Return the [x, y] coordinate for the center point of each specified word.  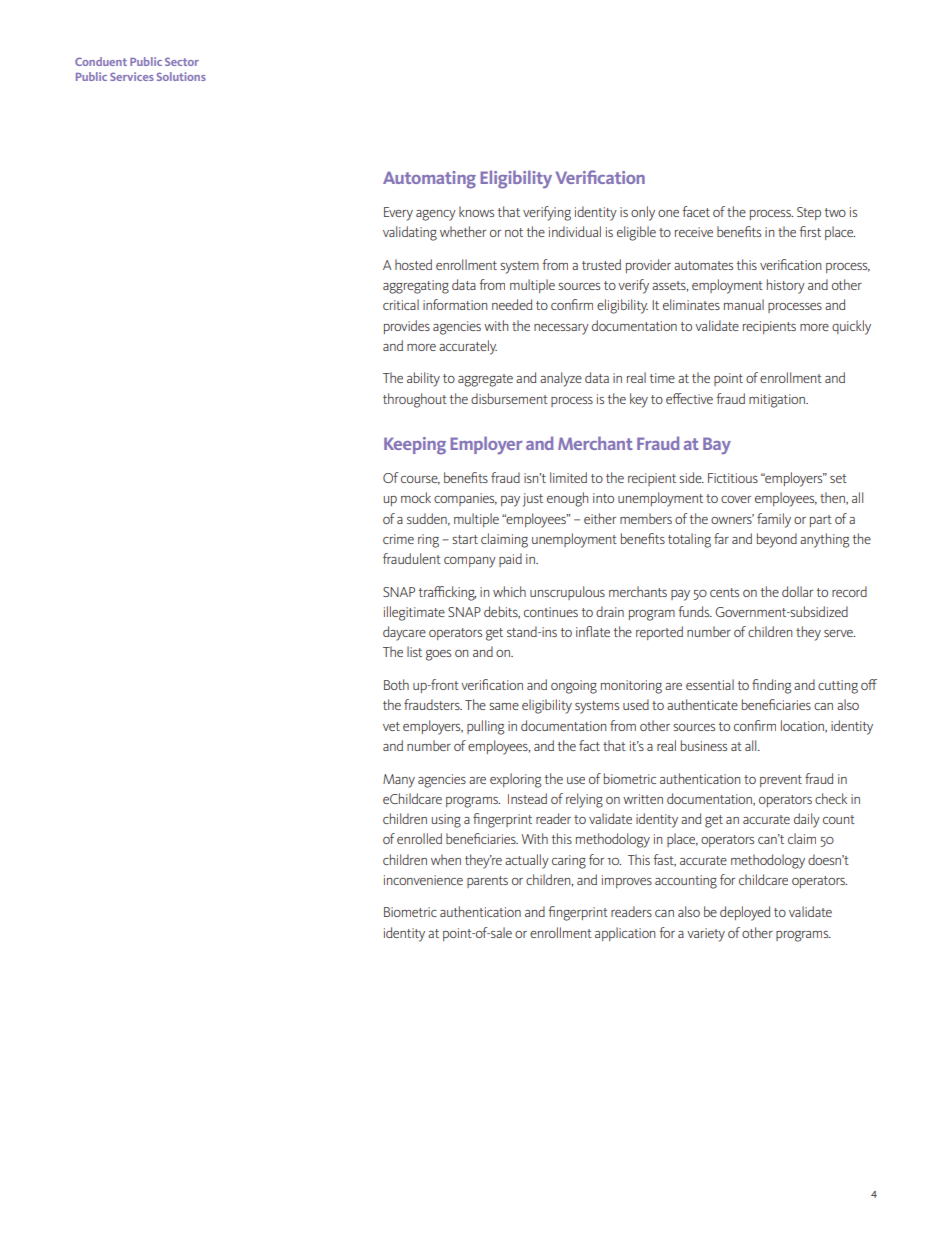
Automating [429, 180]
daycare [404, 633]
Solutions [181, 76]
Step [809, 213]
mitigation [778, 401]
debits [502, 612]
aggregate [485, 380]
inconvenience [423, 880]
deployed [745, 913]
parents [487, 882]
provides [407, 327]
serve [839, 633]
